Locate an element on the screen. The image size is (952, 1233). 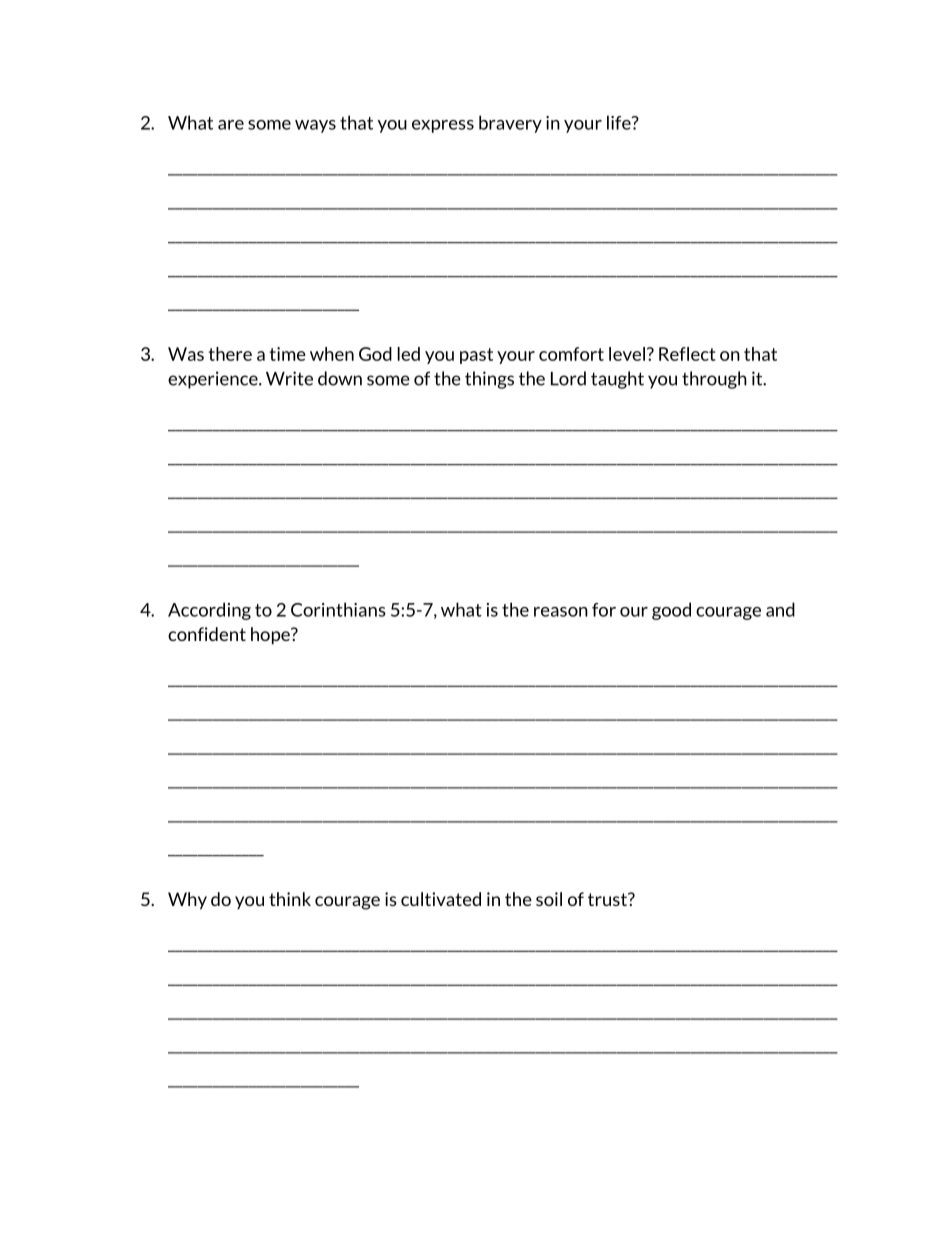
bravery is located at coordinates (510, 124).
